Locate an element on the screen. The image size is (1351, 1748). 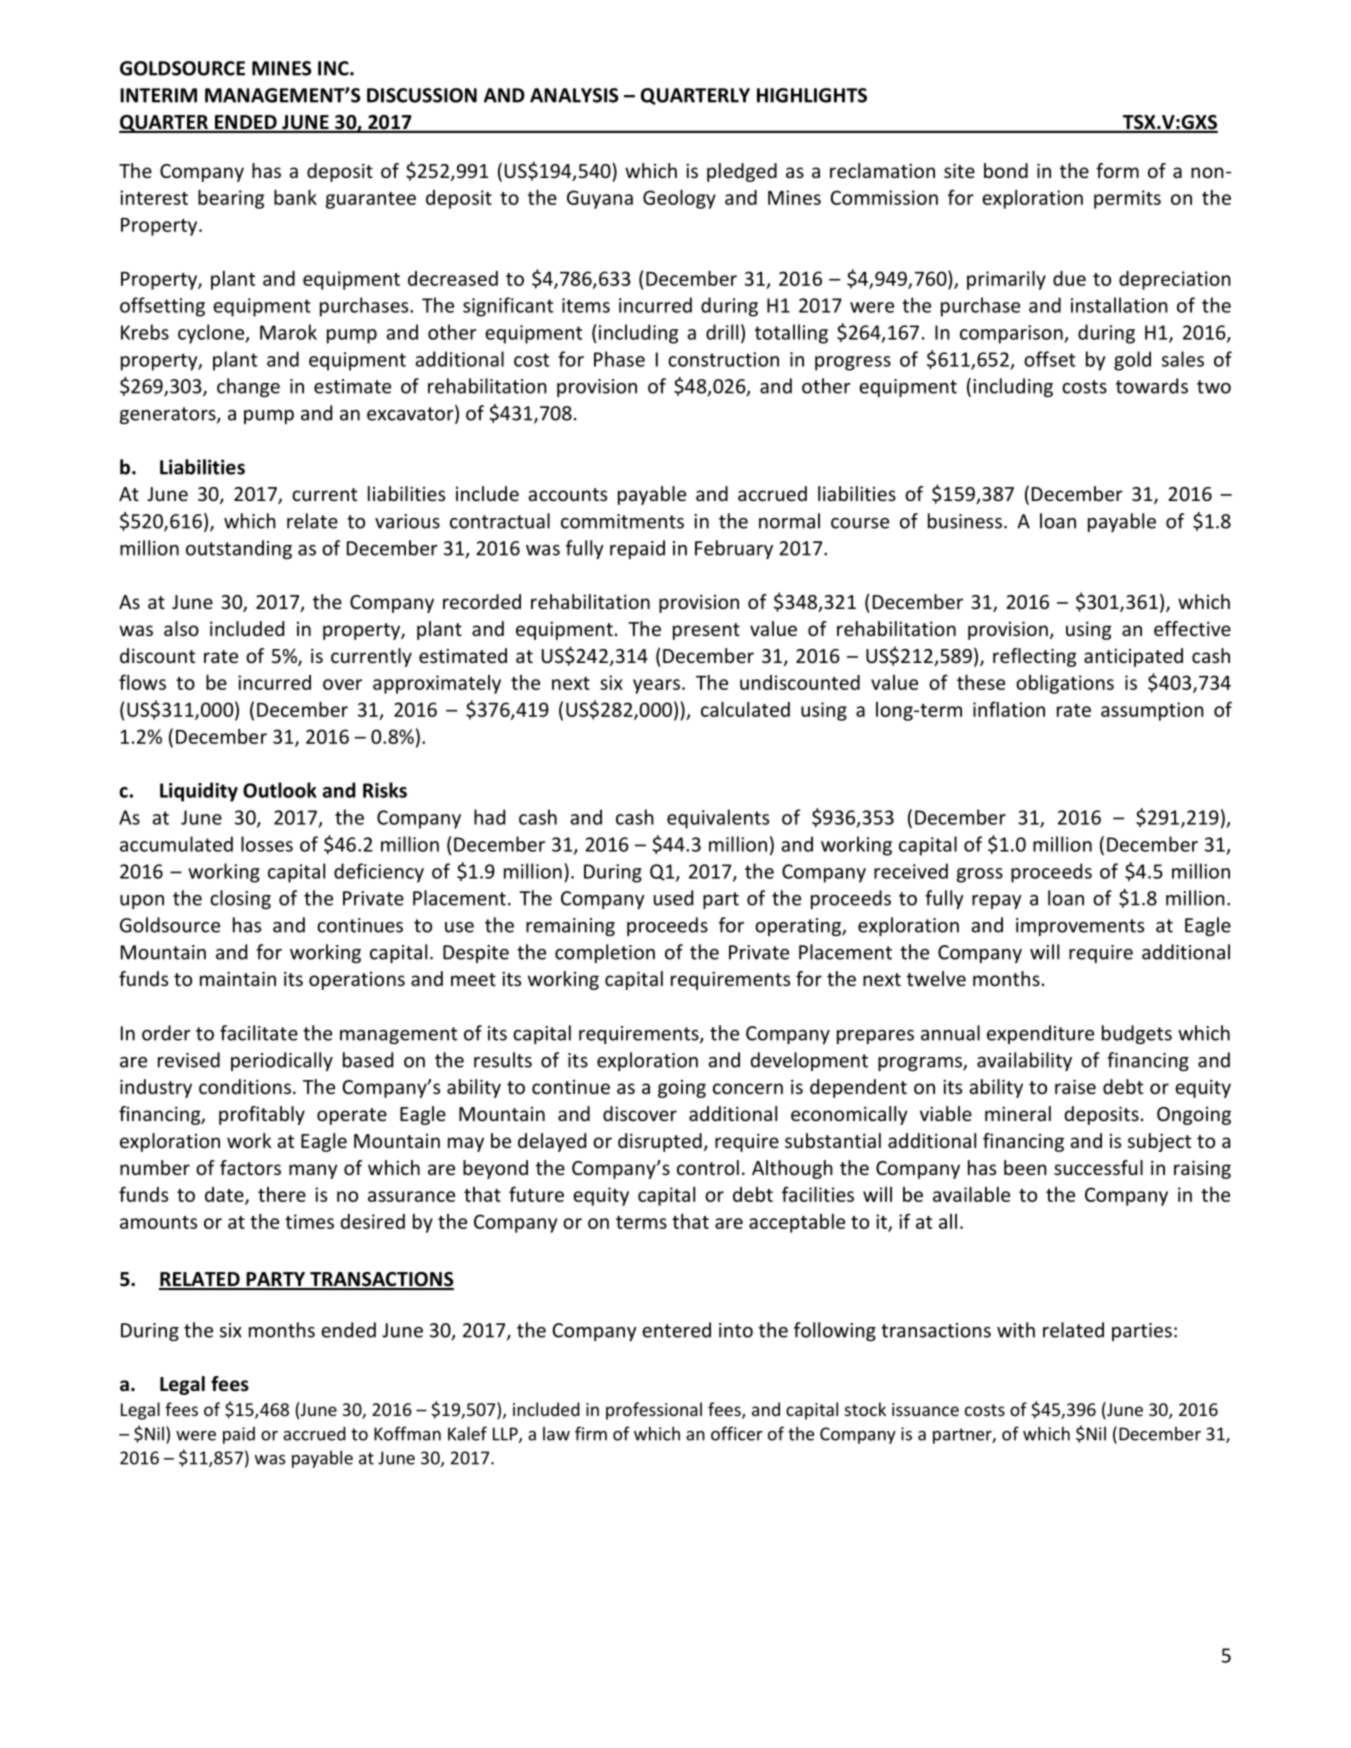
improvements is located at coordinates (1080, 927).
